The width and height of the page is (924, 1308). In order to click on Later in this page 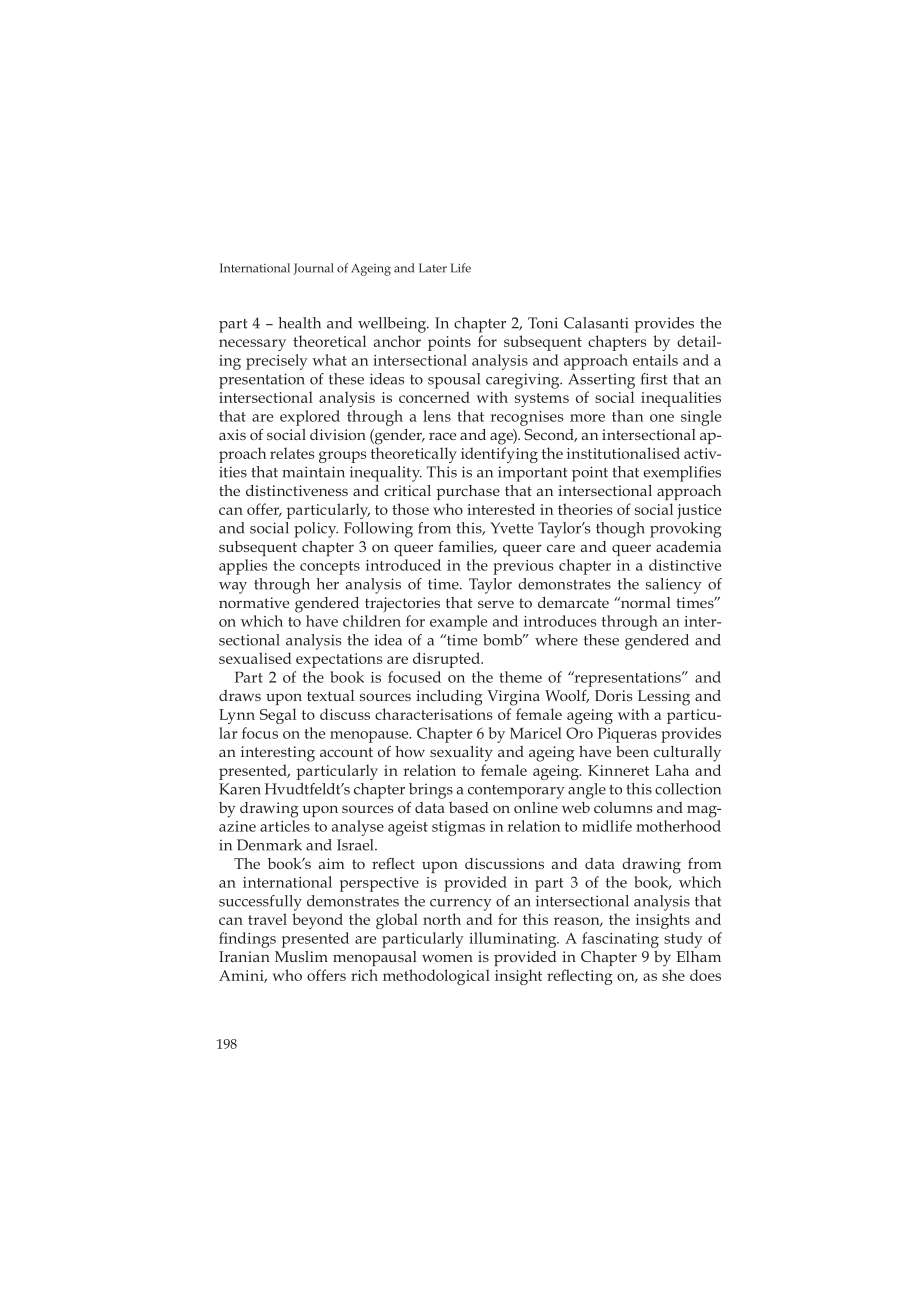, I will do `click(433, 268)`.
